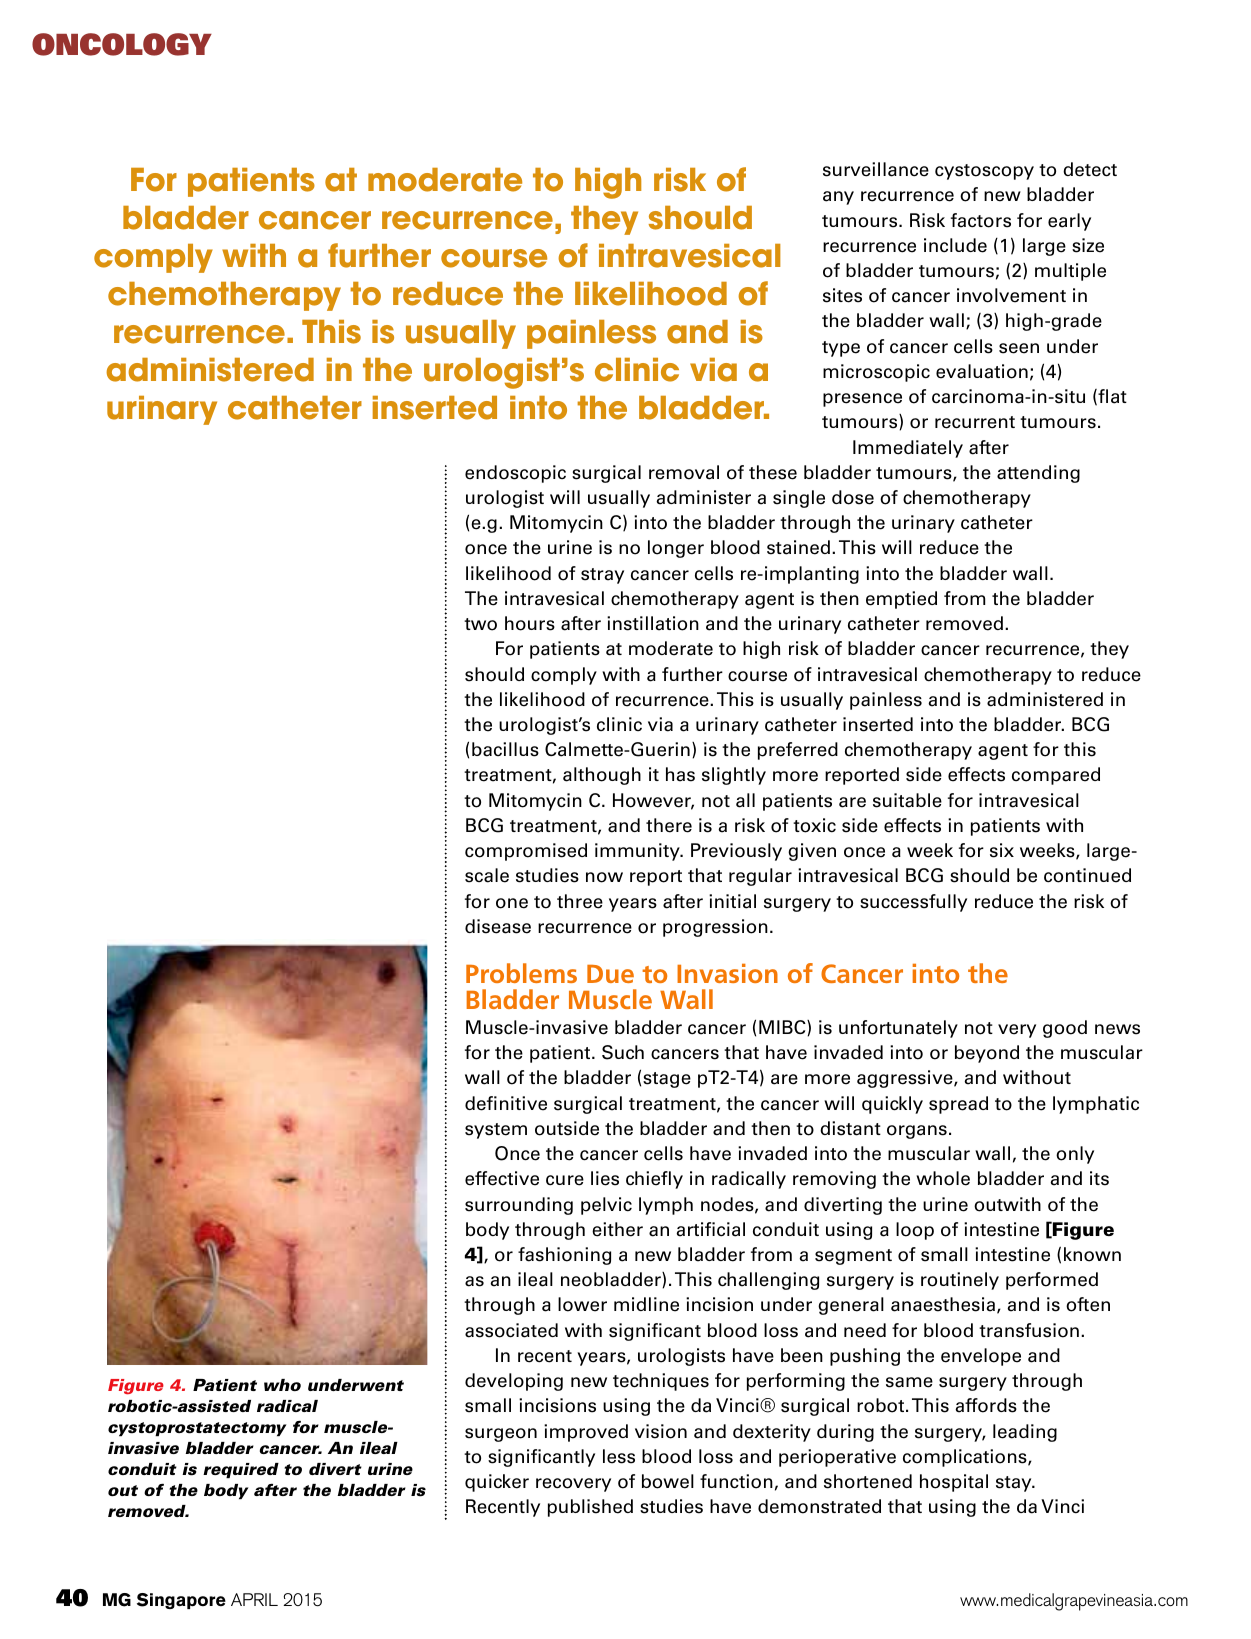 The width and height of the screenshot is (1251, 1639). What do you see at coordinates (984, 172) in the screenshot?
I see `cystoscopy` at bounding box center [984, 172].
